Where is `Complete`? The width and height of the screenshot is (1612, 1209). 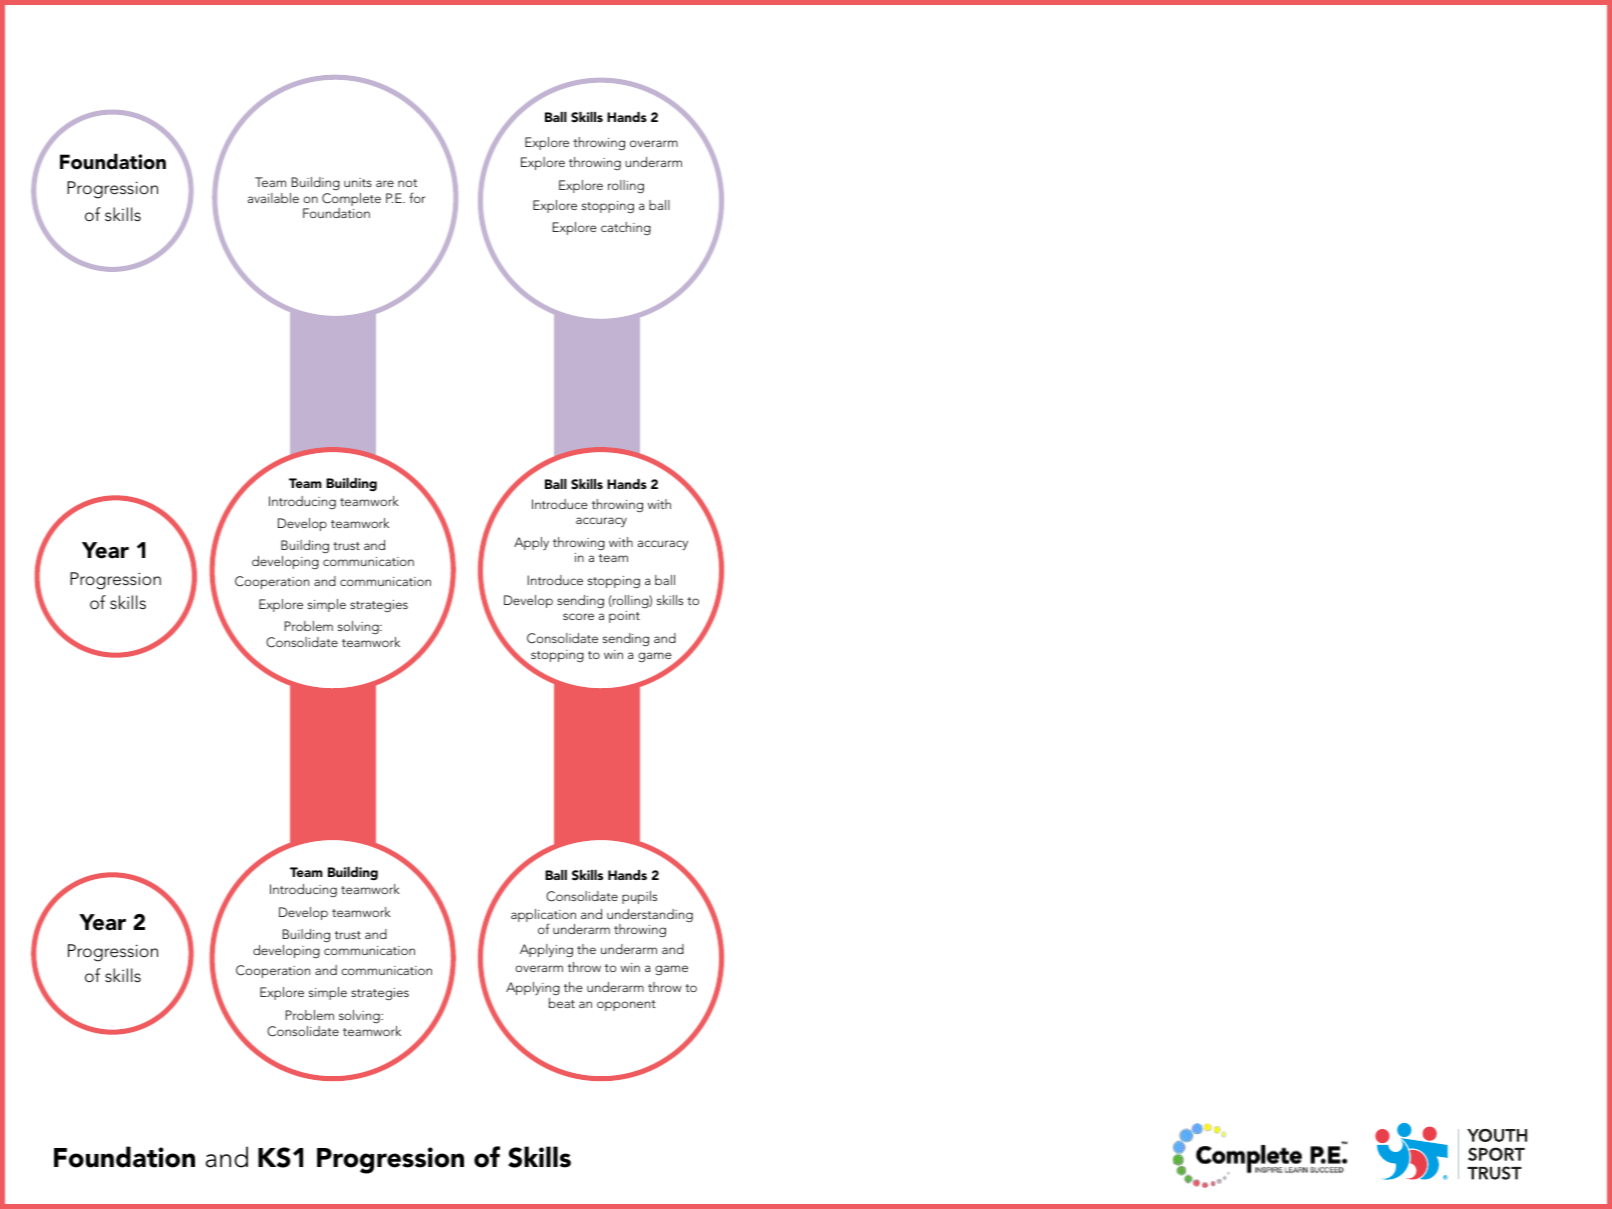
Complete is located at coordinates (351, 201).
